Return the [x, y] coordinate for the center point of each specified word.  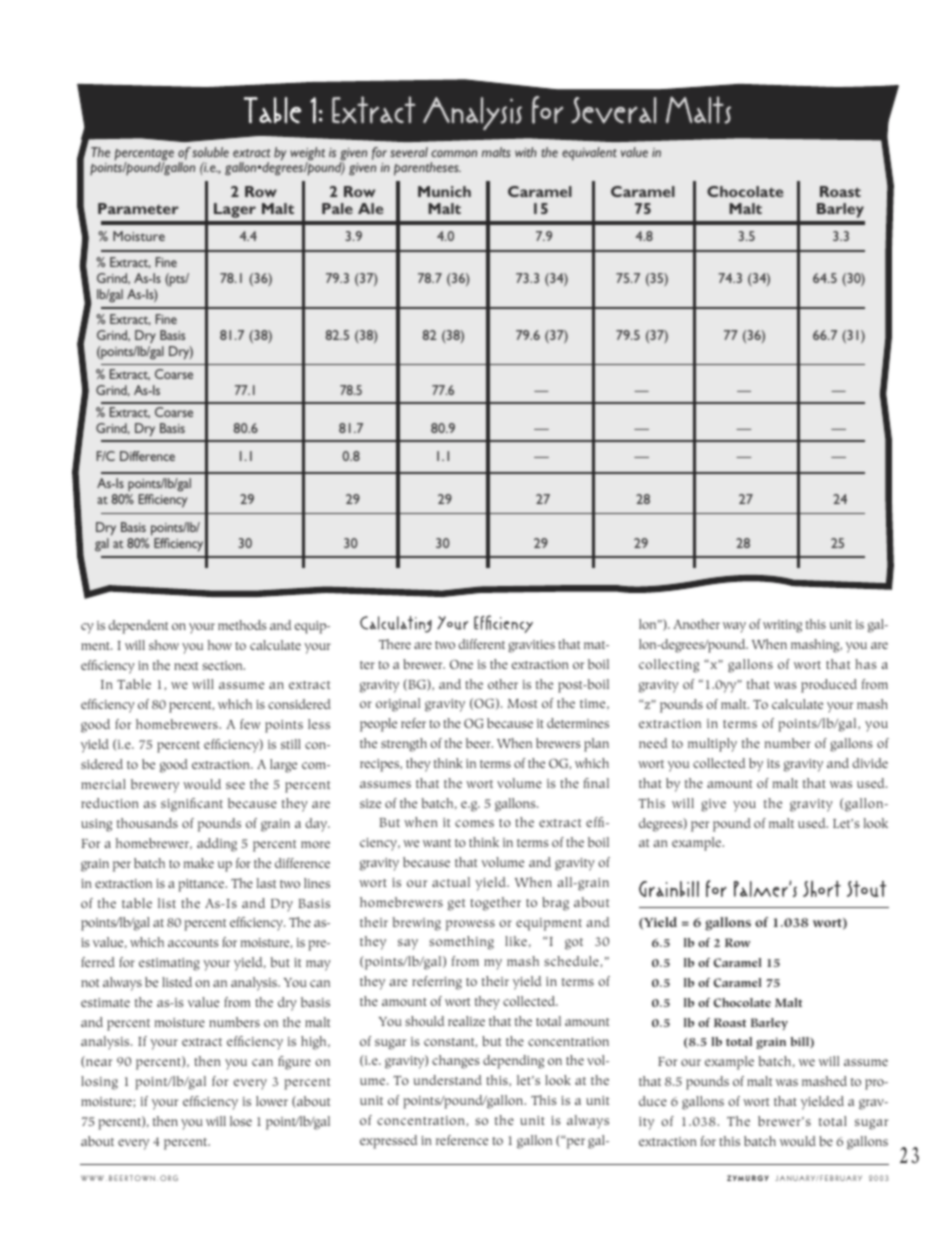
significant [192, 805]
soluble [210, 152]
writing [782, 626]
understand [448, 1080]
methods [242, 625]
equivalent [589, 154]
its [773, 763]
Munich [444, 191]
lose [241, 1121]
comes [474, 823]
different [481, 644]
